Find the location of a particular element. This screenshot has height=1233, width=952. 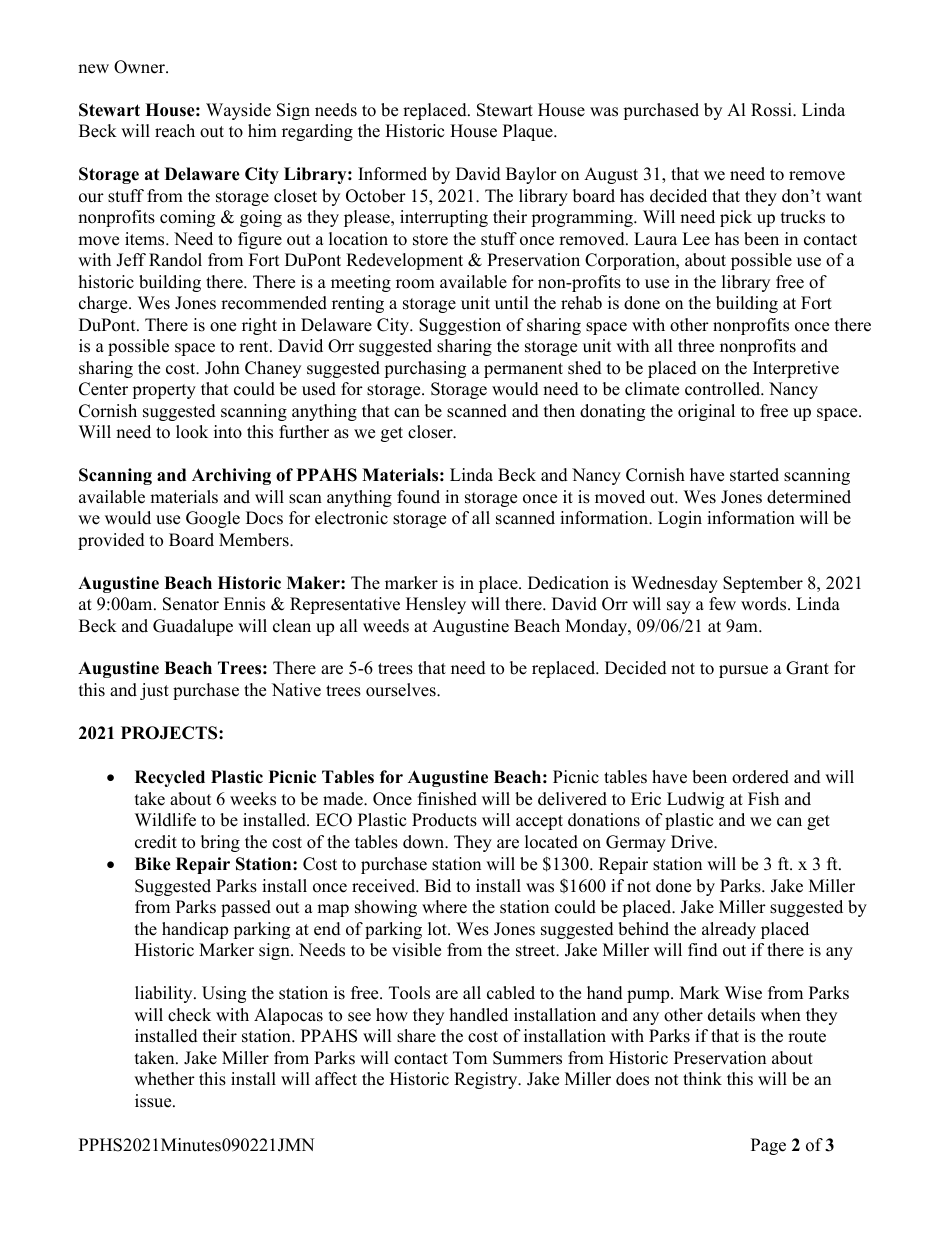

started is located at coordinates (754, 475).
